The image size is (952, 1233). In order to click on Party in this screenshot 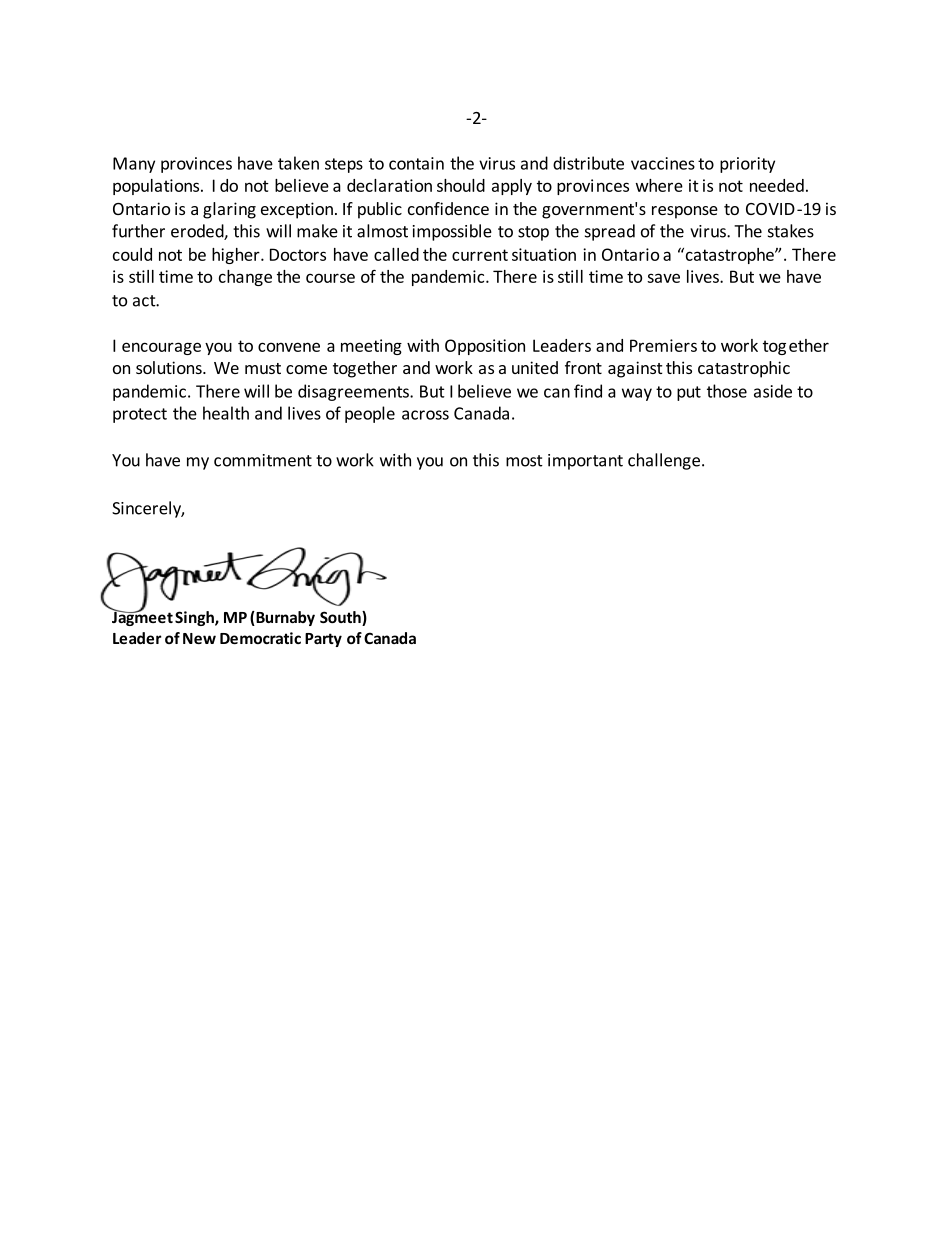, I will do `click(323, 640)`.
